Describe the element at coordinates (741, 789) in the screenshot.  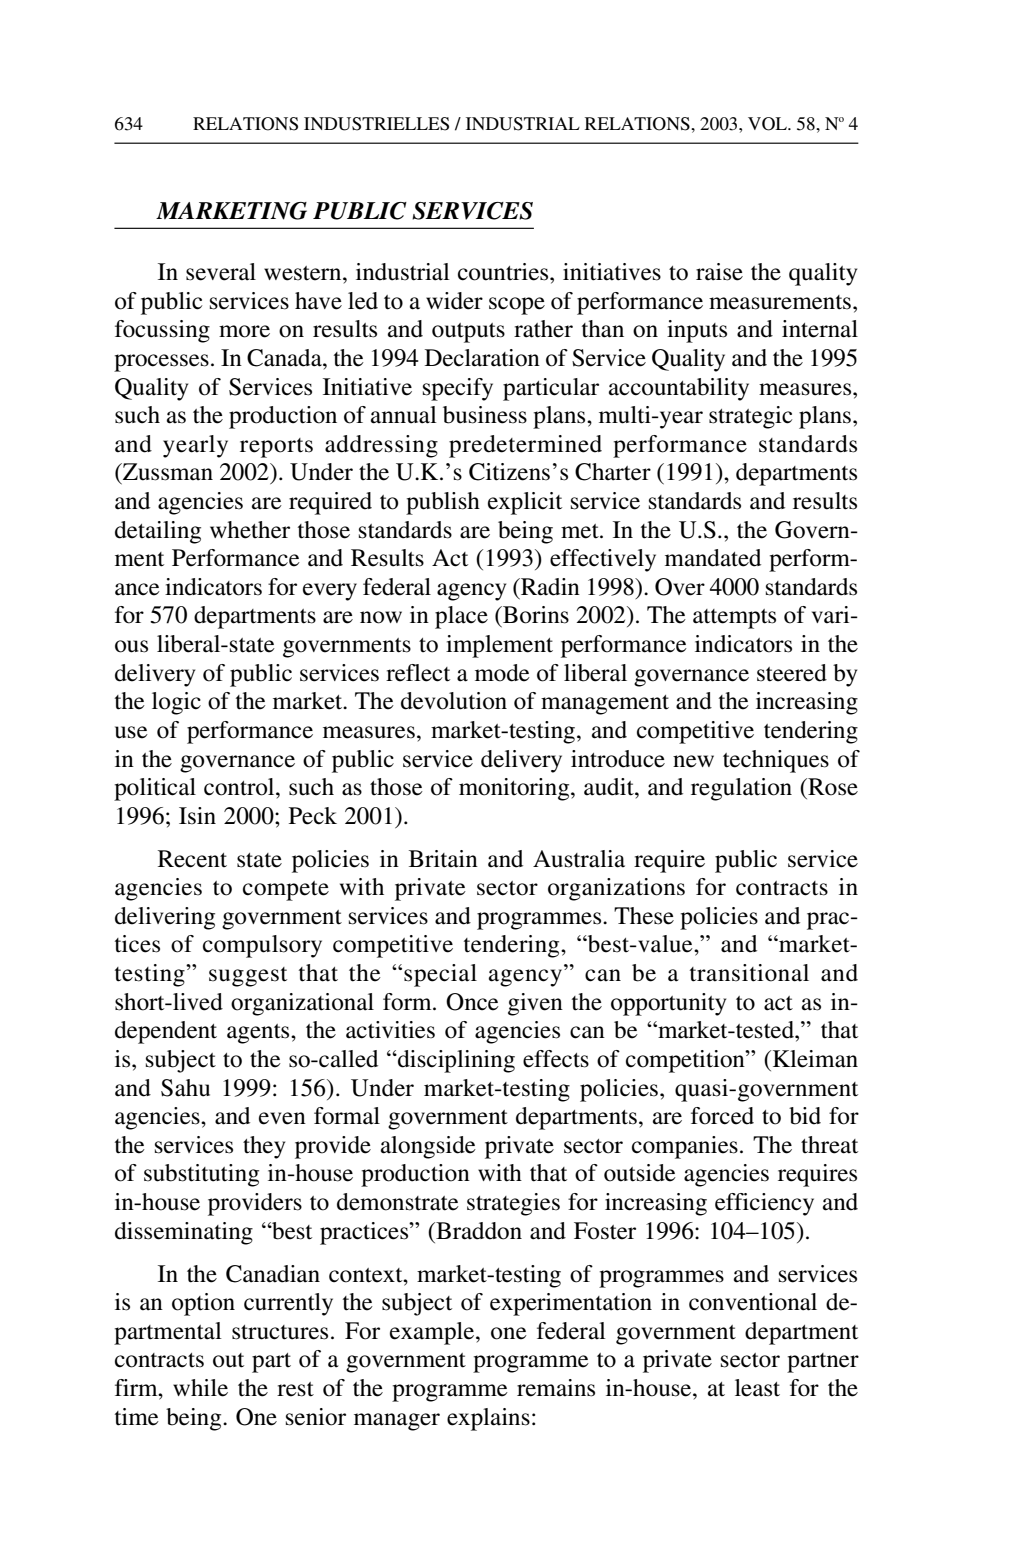
I see `regulation` at that location.
